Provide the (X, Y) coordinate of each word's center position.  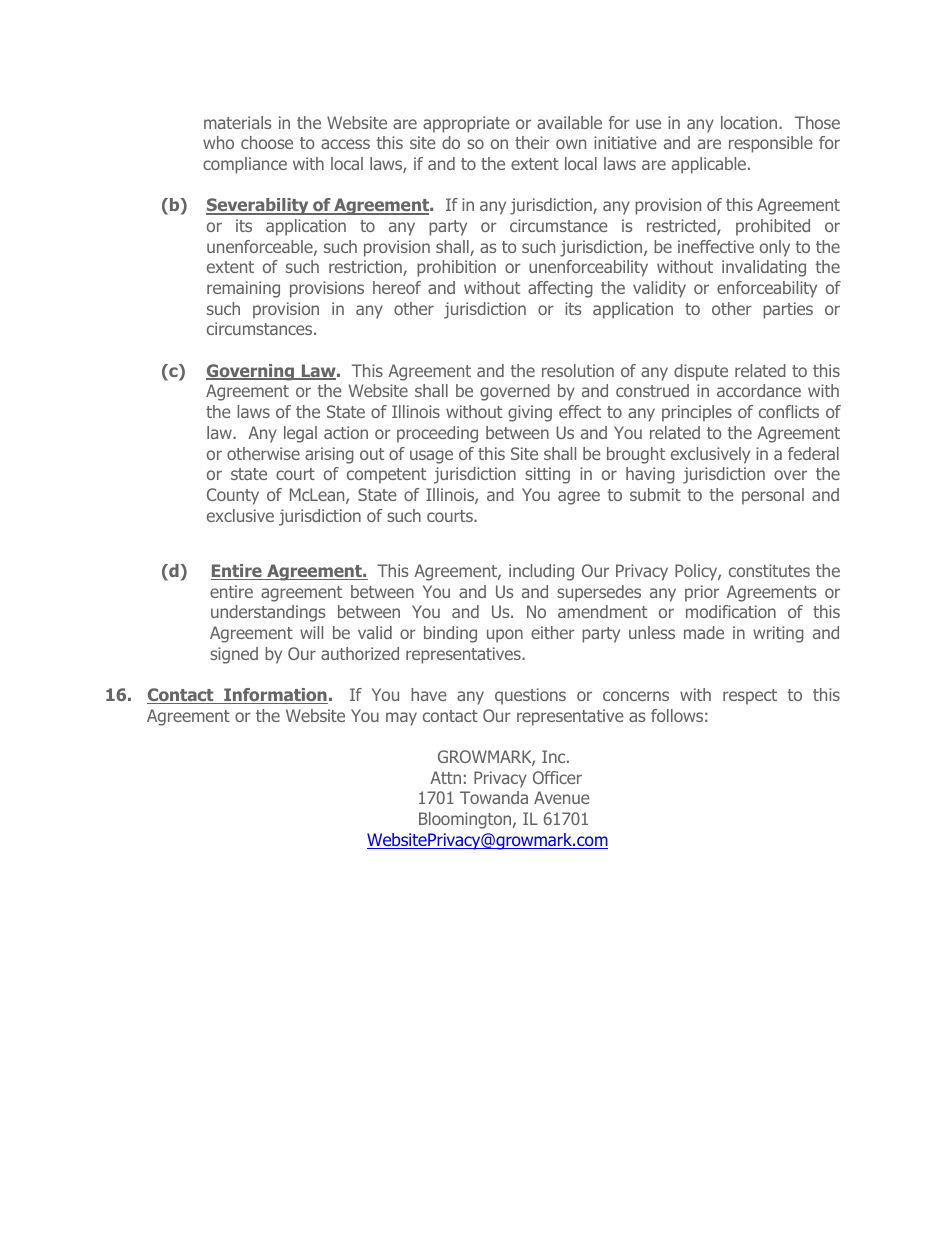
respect (750, 697)
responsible (771, 144)
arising (329, 455)
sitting (547, 475)
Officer (557, 777)
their (532, 142)
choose (267, 142)
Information (275, 696)
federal (813, 453)
